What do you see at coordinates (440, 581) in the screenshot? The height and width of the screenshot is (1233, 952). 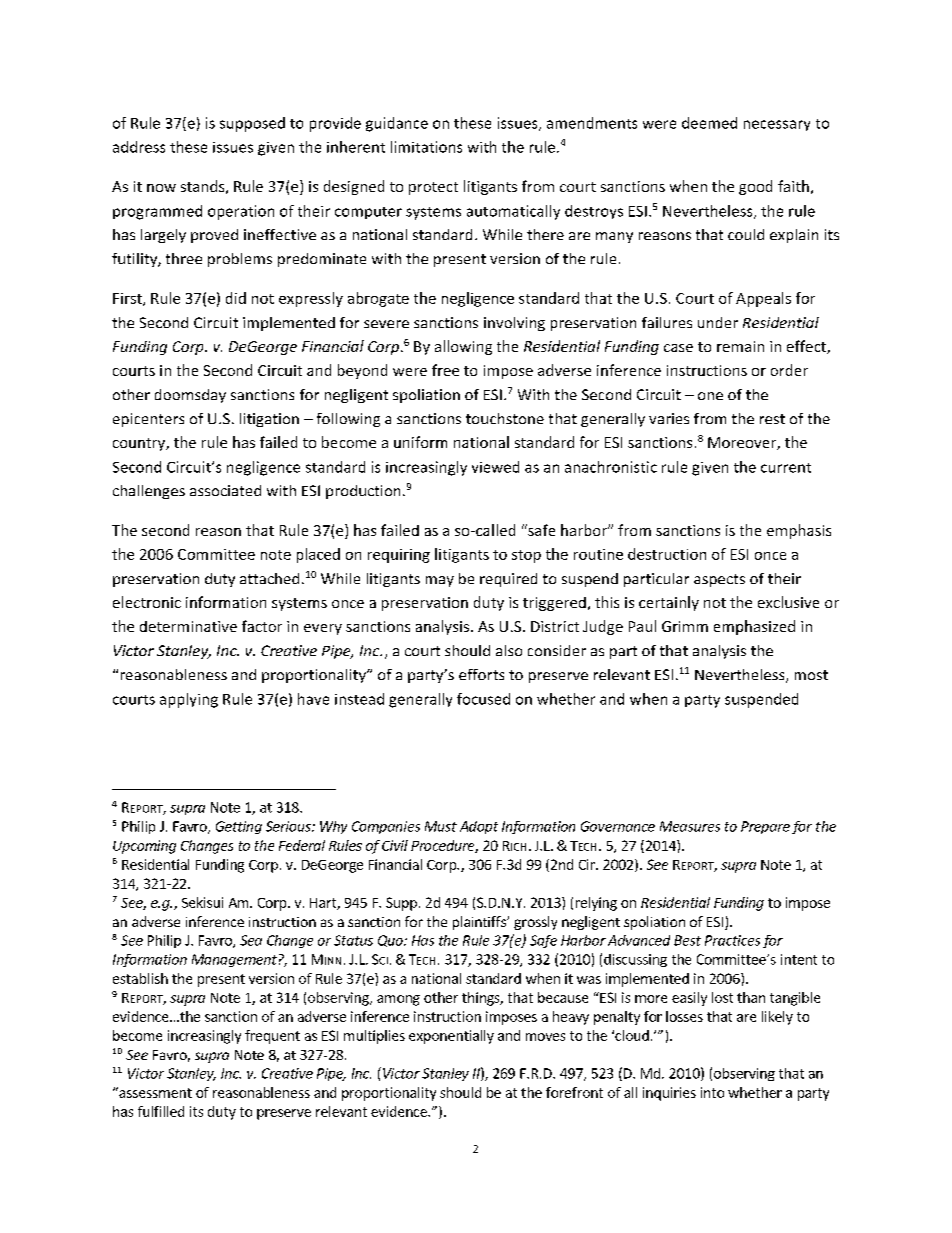 I see `may` at bounding box center [440, 581].
